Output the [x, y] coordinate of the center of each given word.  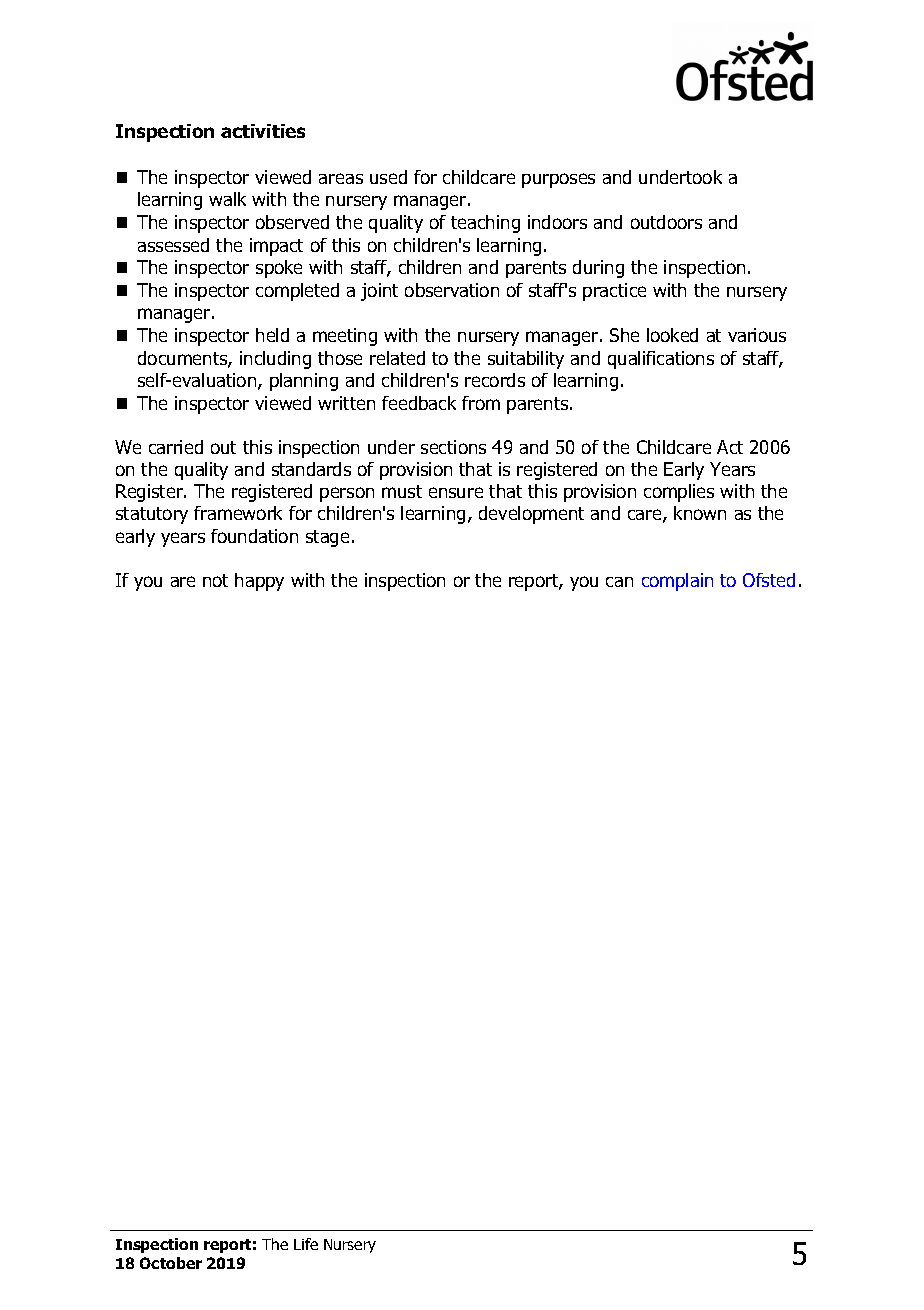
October [171, 1263]
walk [227, 199]
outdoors [666, 222]
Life [306, 1244]
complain [677, 582]
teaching [485, 224]
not [215, 580]
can [619, 582]
